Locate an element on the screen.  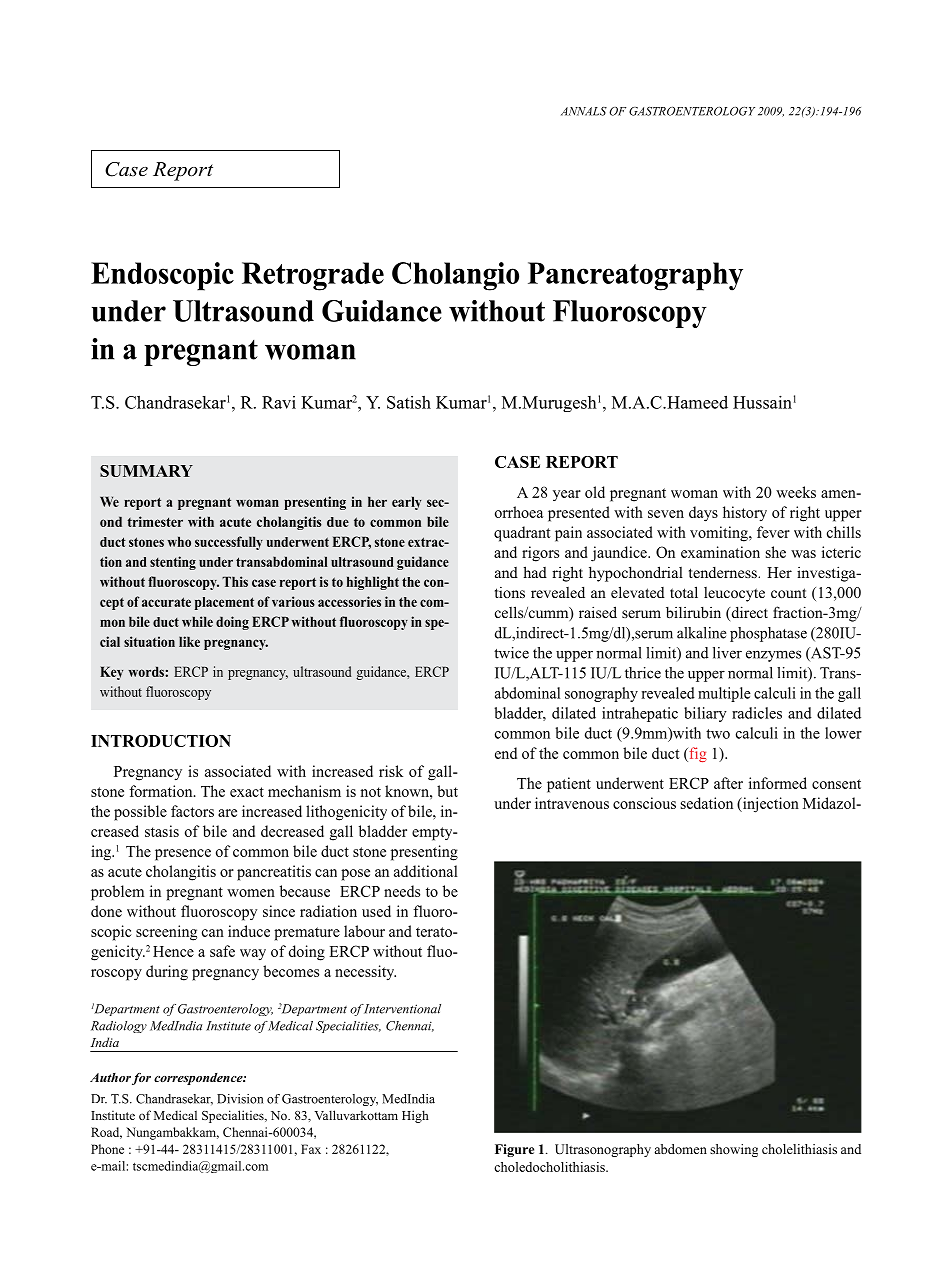
phosphatase is located at coordinates (768, 634).
